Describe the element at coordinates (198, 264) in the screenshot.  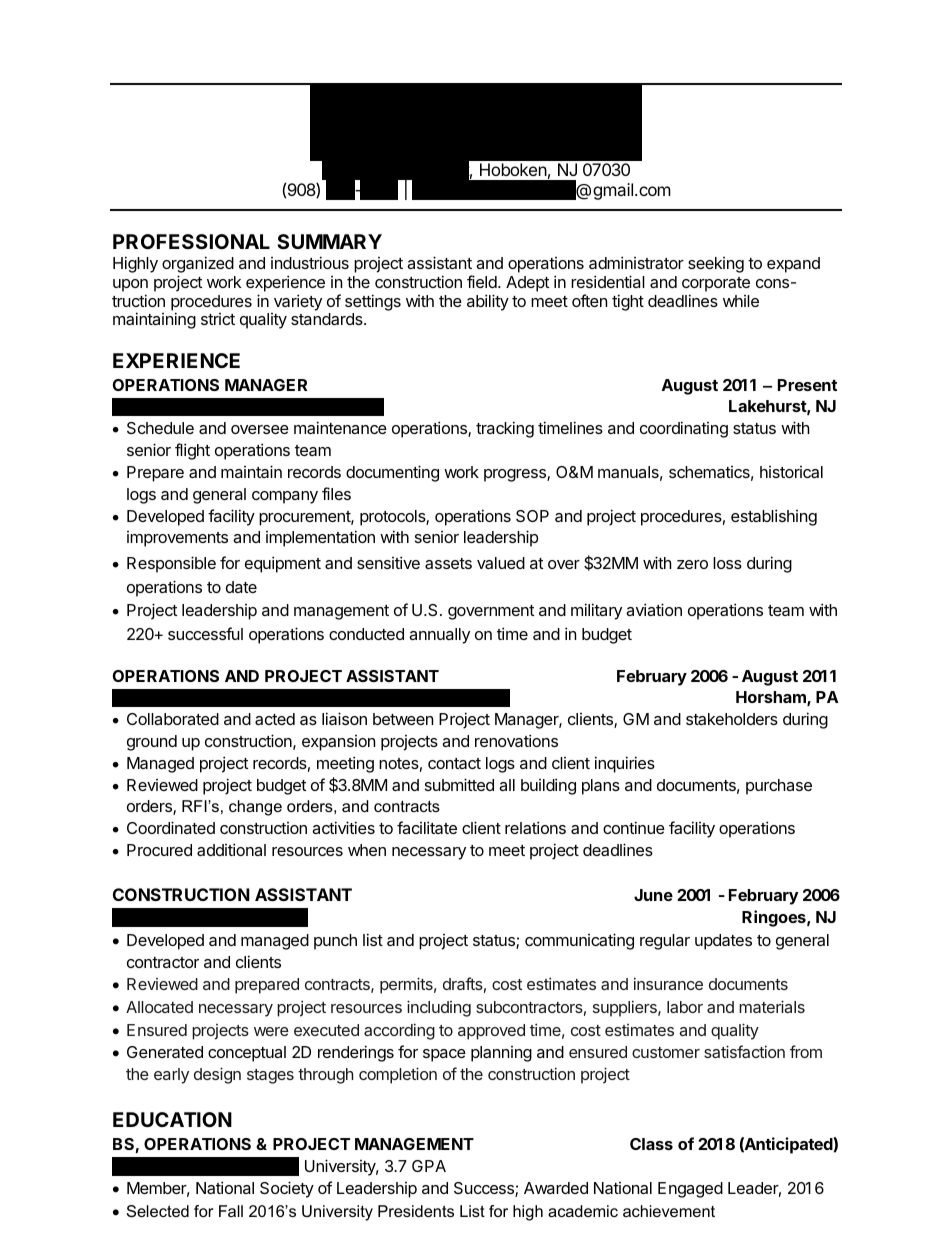
I see `organized` at that location.
